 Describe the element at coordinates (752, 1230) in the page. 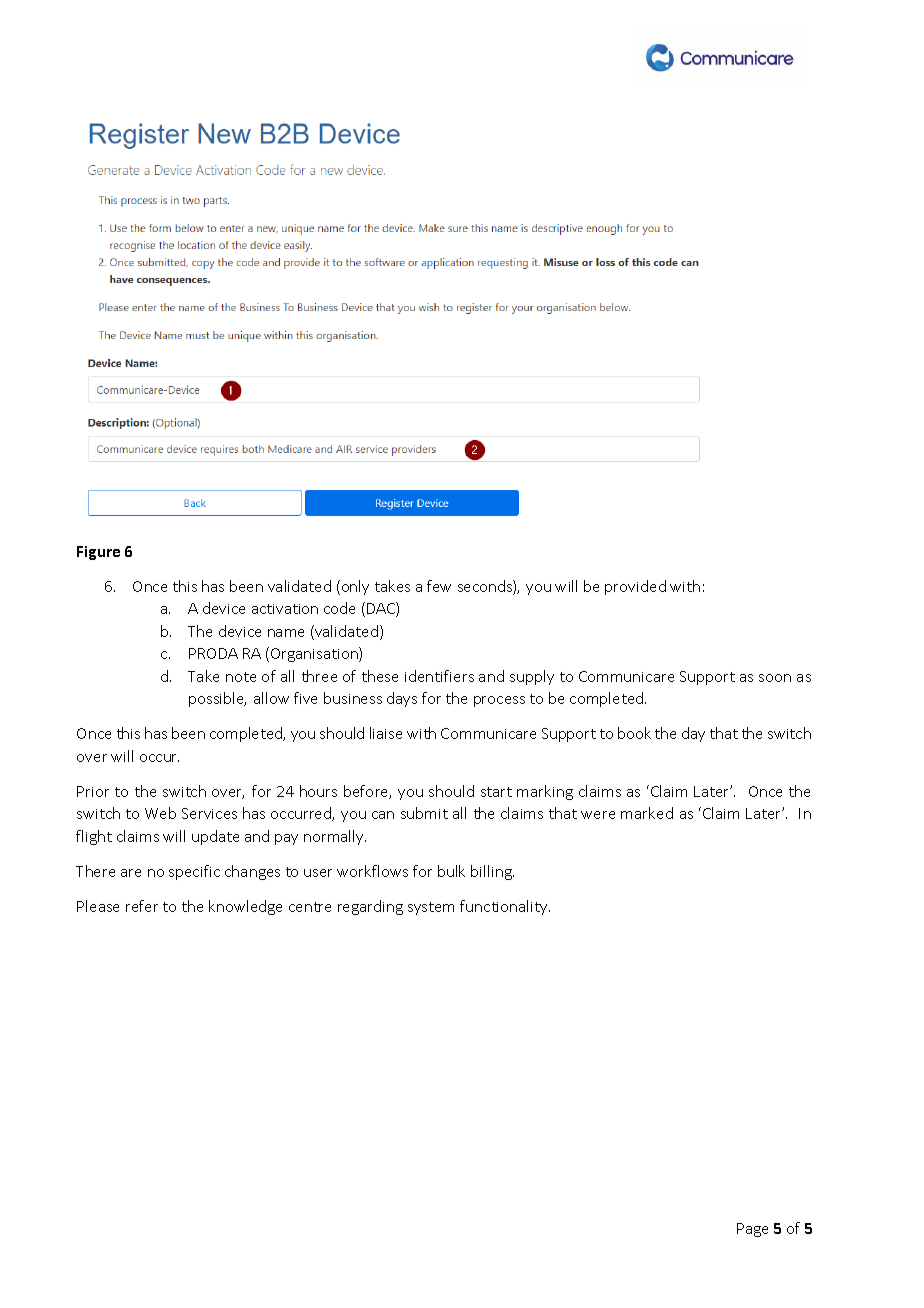

I see `Page` at that location.
